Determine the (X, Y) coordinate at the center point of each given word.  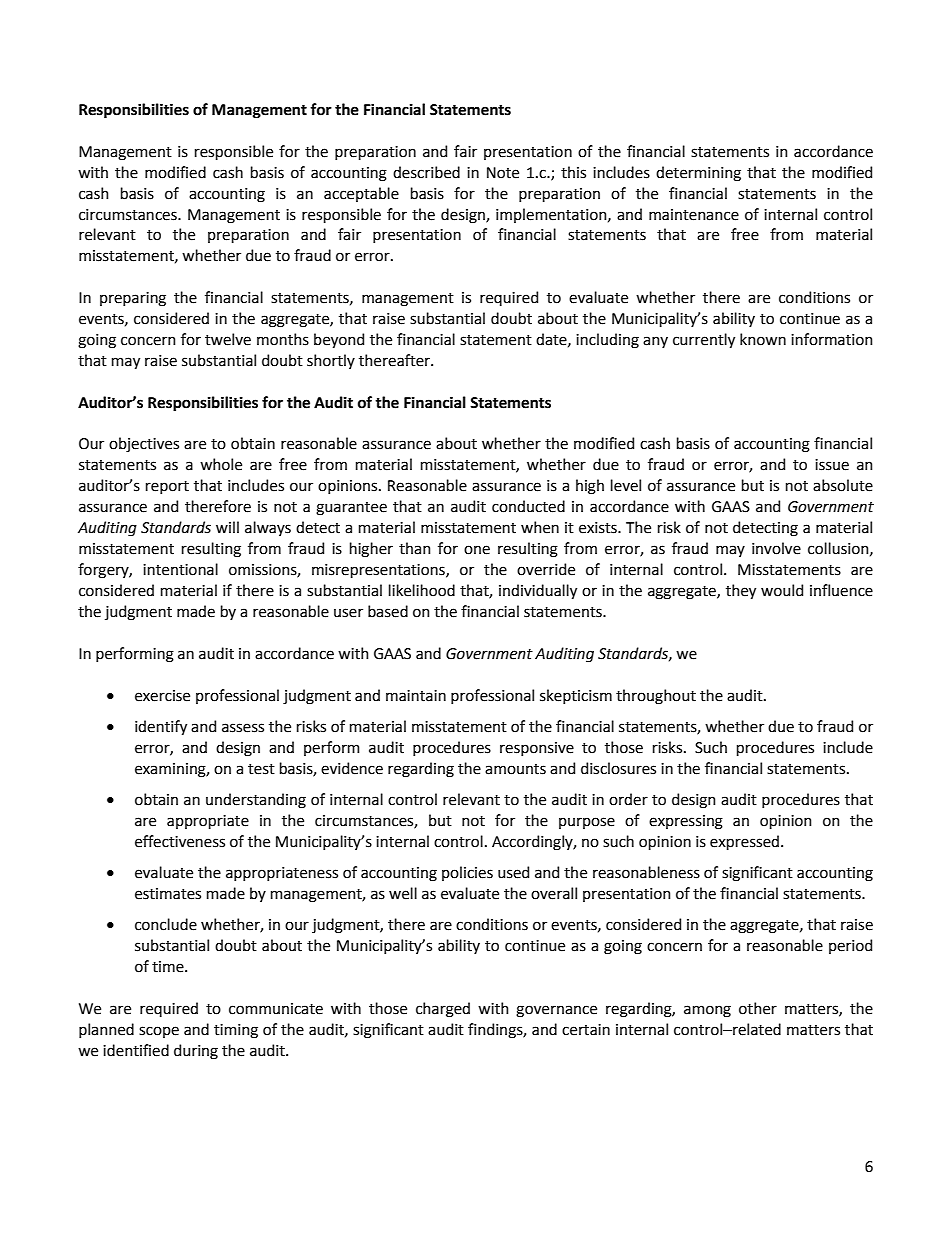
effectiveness (180, 841)
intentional (180, 569)
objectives (144, 444)
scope (159, 1032)
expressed (744, 842)
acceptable (361, 194)
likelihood (422, 590)
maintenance (694, 215)
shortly (331, 361)
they (741, 591)
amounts (515, 769)
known (763, 339)
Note (503, 173)
